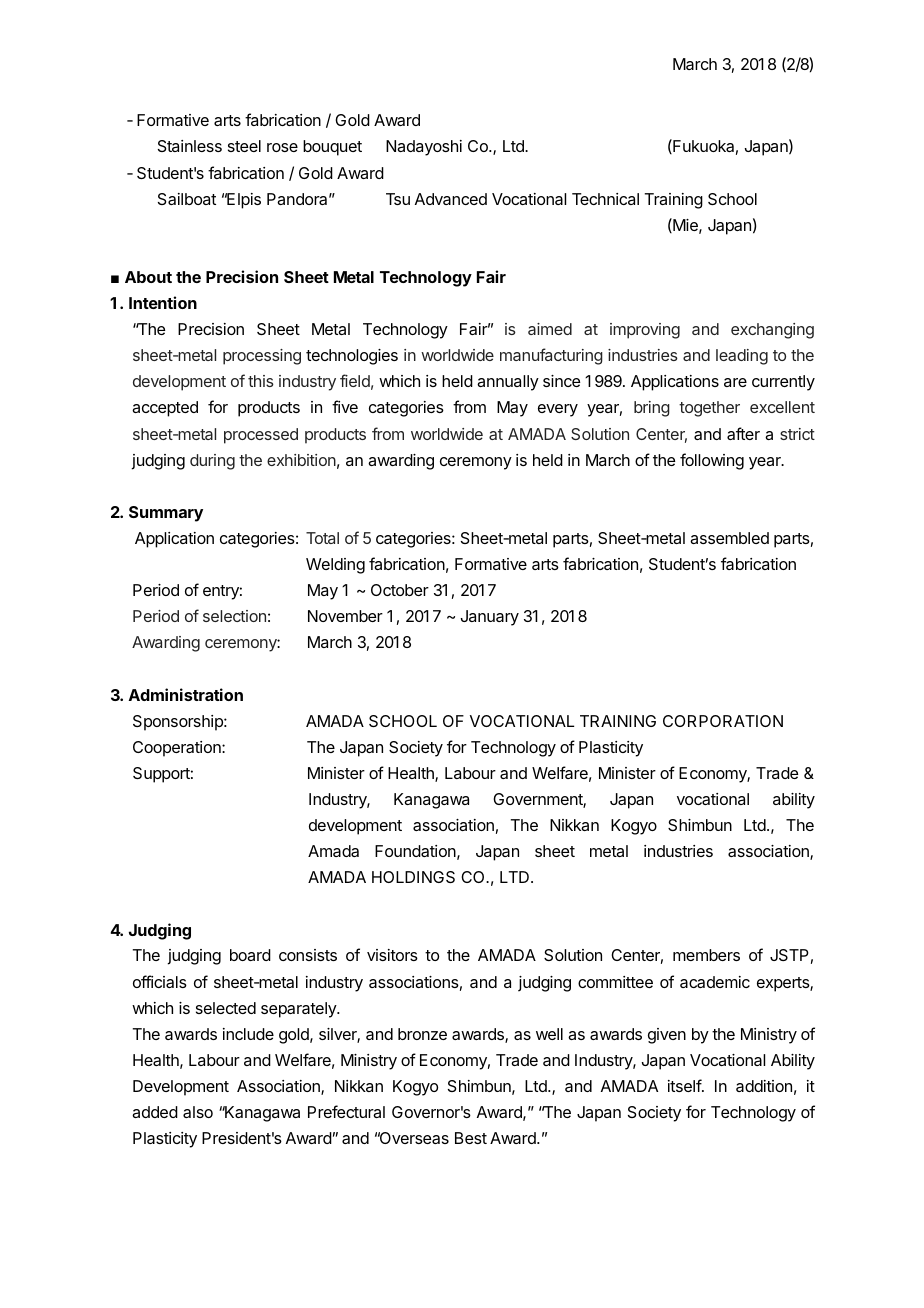 Image resolution: width=924 pixels, height=1308 pixels. What do you see at coordinates (685, 1085) in the page?
I see `itself` at bounding box center [685, 1085].
